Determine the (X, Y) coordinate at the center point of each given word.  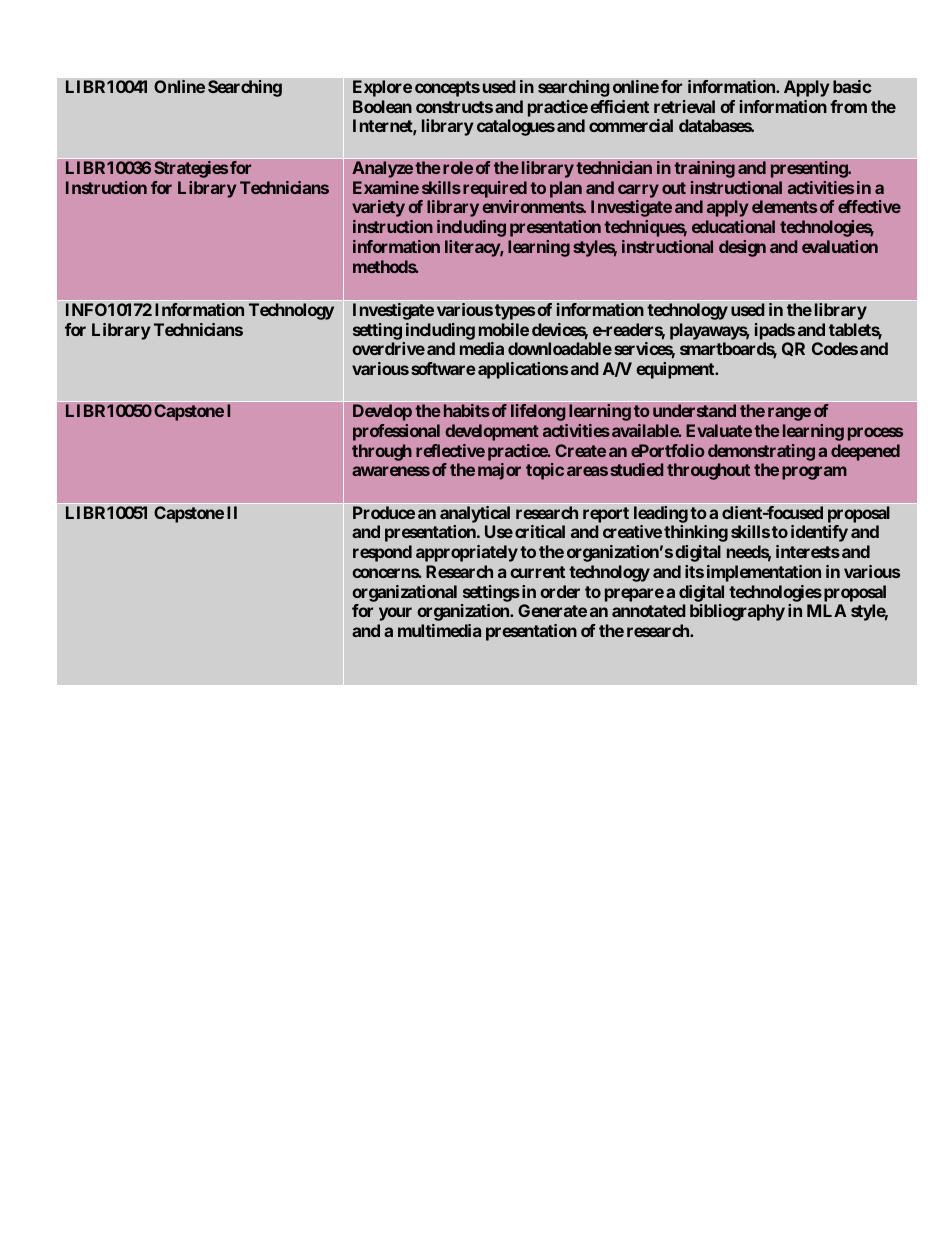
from (848, 106)
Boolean (382, 106)
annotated (649, 610)
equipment (676, 370)
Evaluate (719, 430)
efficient (619, 106)
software (443, 368)
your (395, 614)
